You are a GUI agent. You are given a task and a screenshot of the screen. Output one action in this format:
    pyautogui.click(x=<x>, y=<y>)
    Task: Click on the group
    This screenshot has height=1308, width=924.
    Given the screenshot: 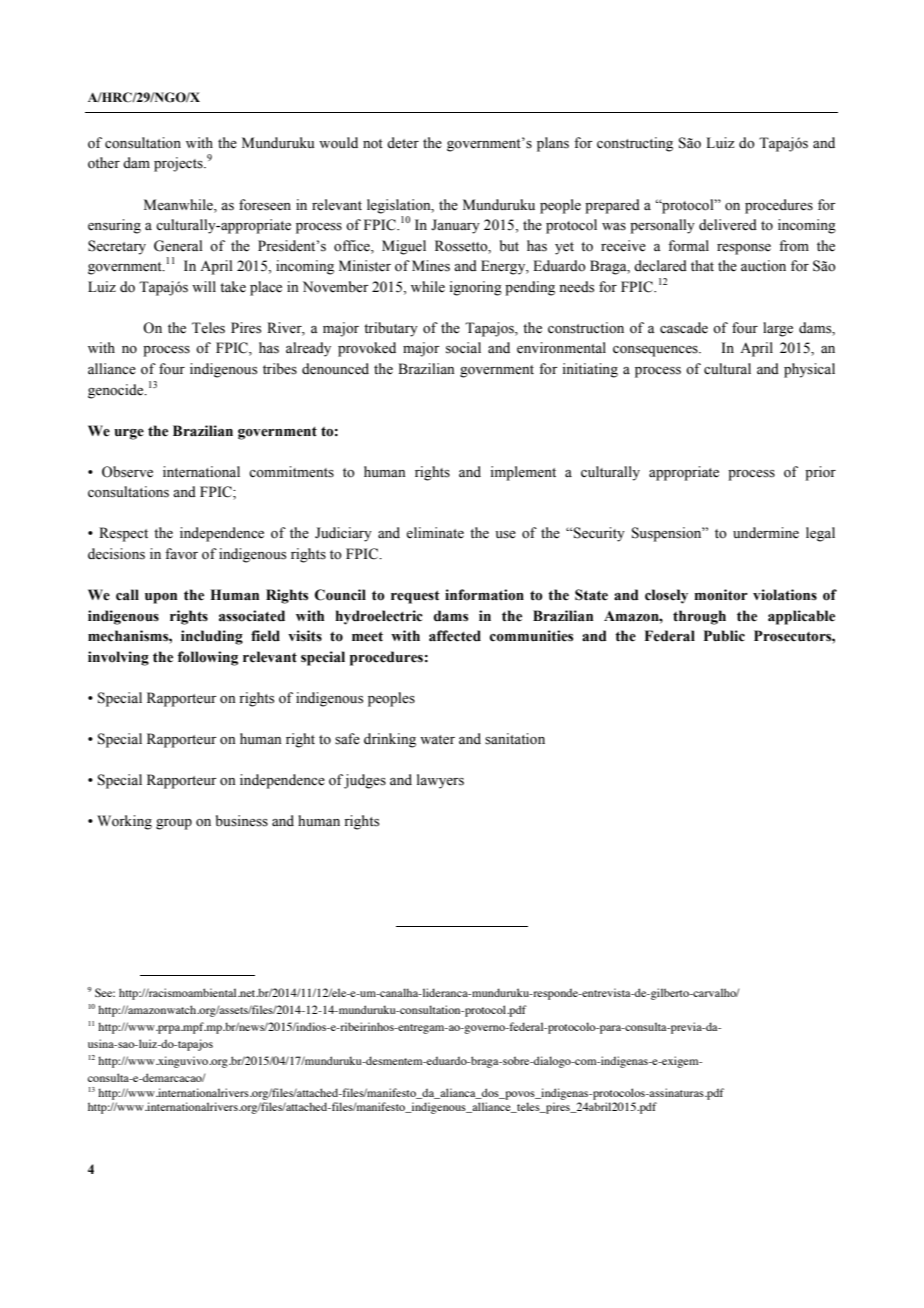 What is the action you would take?
    pyautogui.click(x=174, y=824)
